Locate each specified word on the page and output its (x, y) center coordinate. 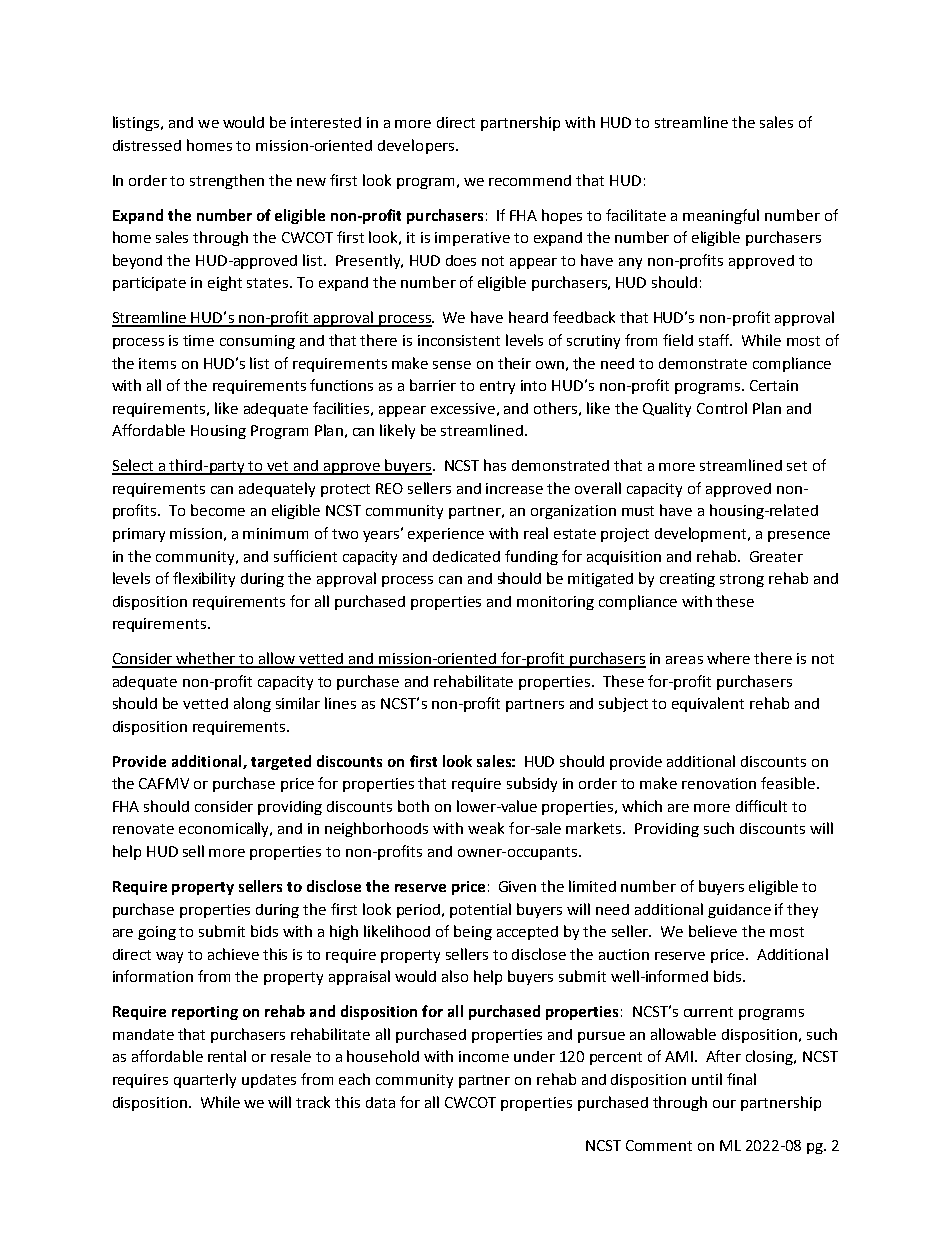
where (728, 658)
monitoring (555, 603)
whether (206, 659)
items (157, 363)
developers (416, 146)
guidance (739, 911)
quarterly (205, 1080)
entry (497, 387)
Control (722, 408)
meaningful (721, 216)
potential (480, 910)
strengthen (227, 181)
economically (225, 829)
